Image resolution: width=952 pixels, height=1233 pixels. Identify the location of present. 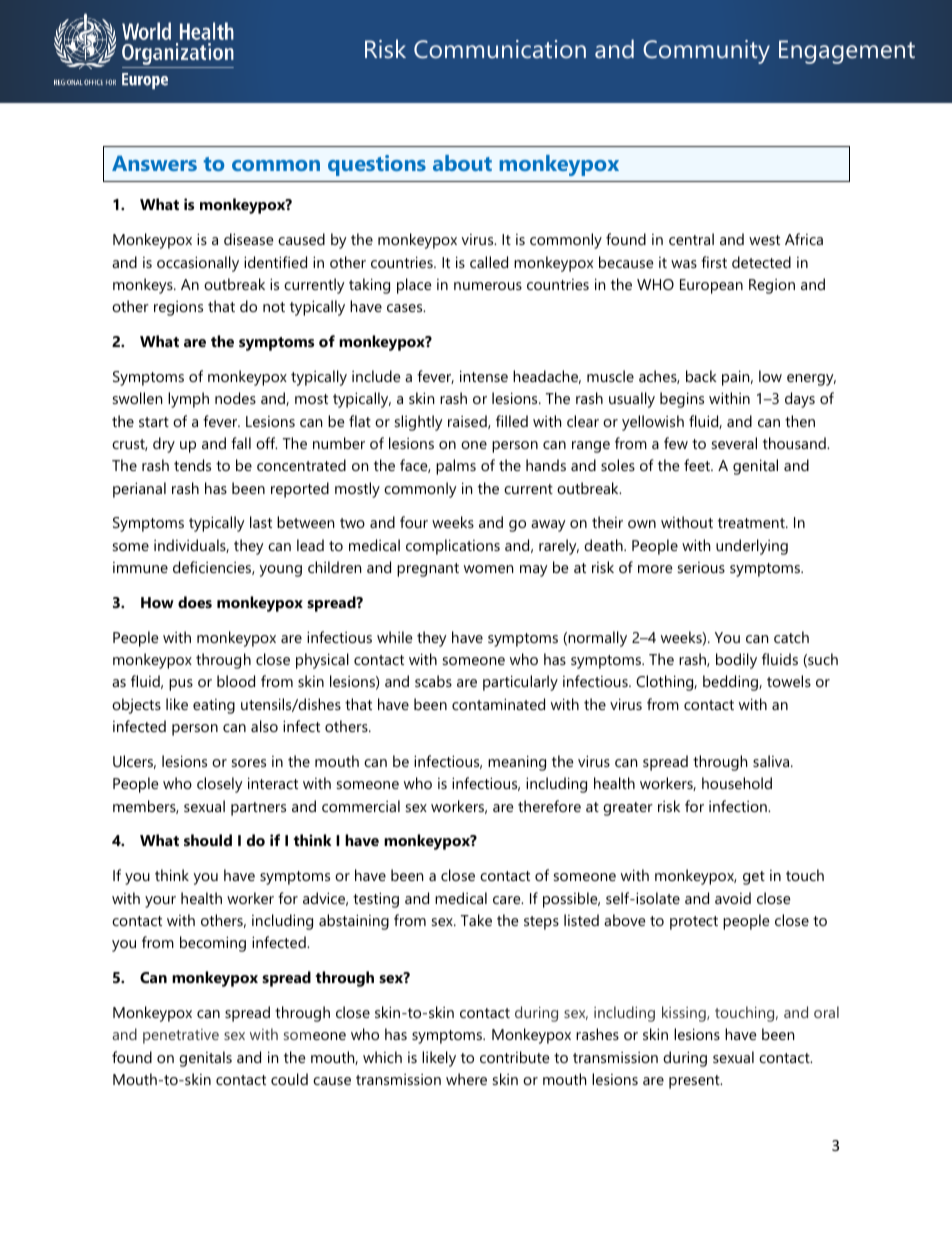
(695, 1082).
